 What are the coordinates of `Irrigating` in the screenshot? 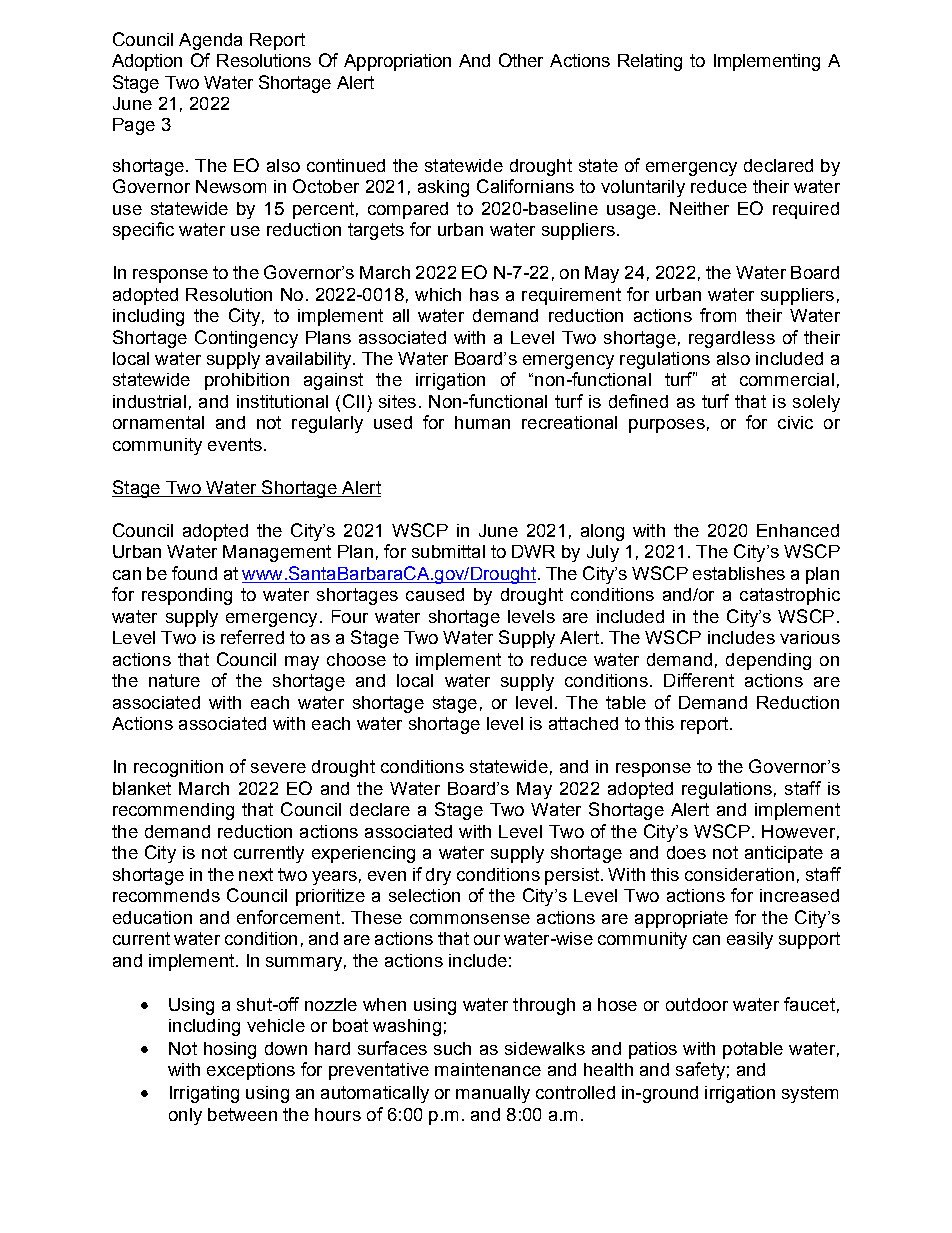 It's located at (204, 1094).
